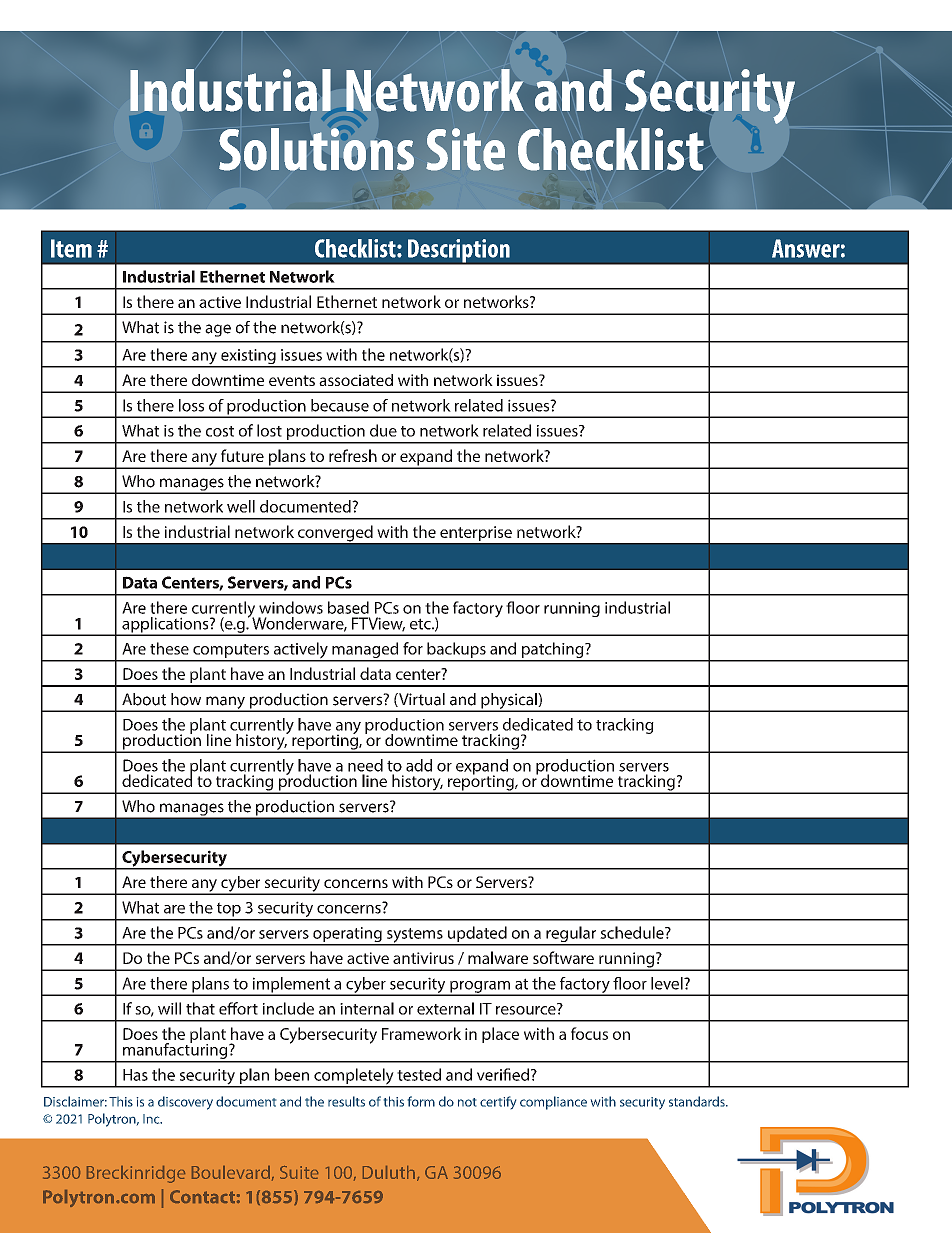  Describe the element at coordinates (356, 380) in the screenshot. I see `associated` at that location.
